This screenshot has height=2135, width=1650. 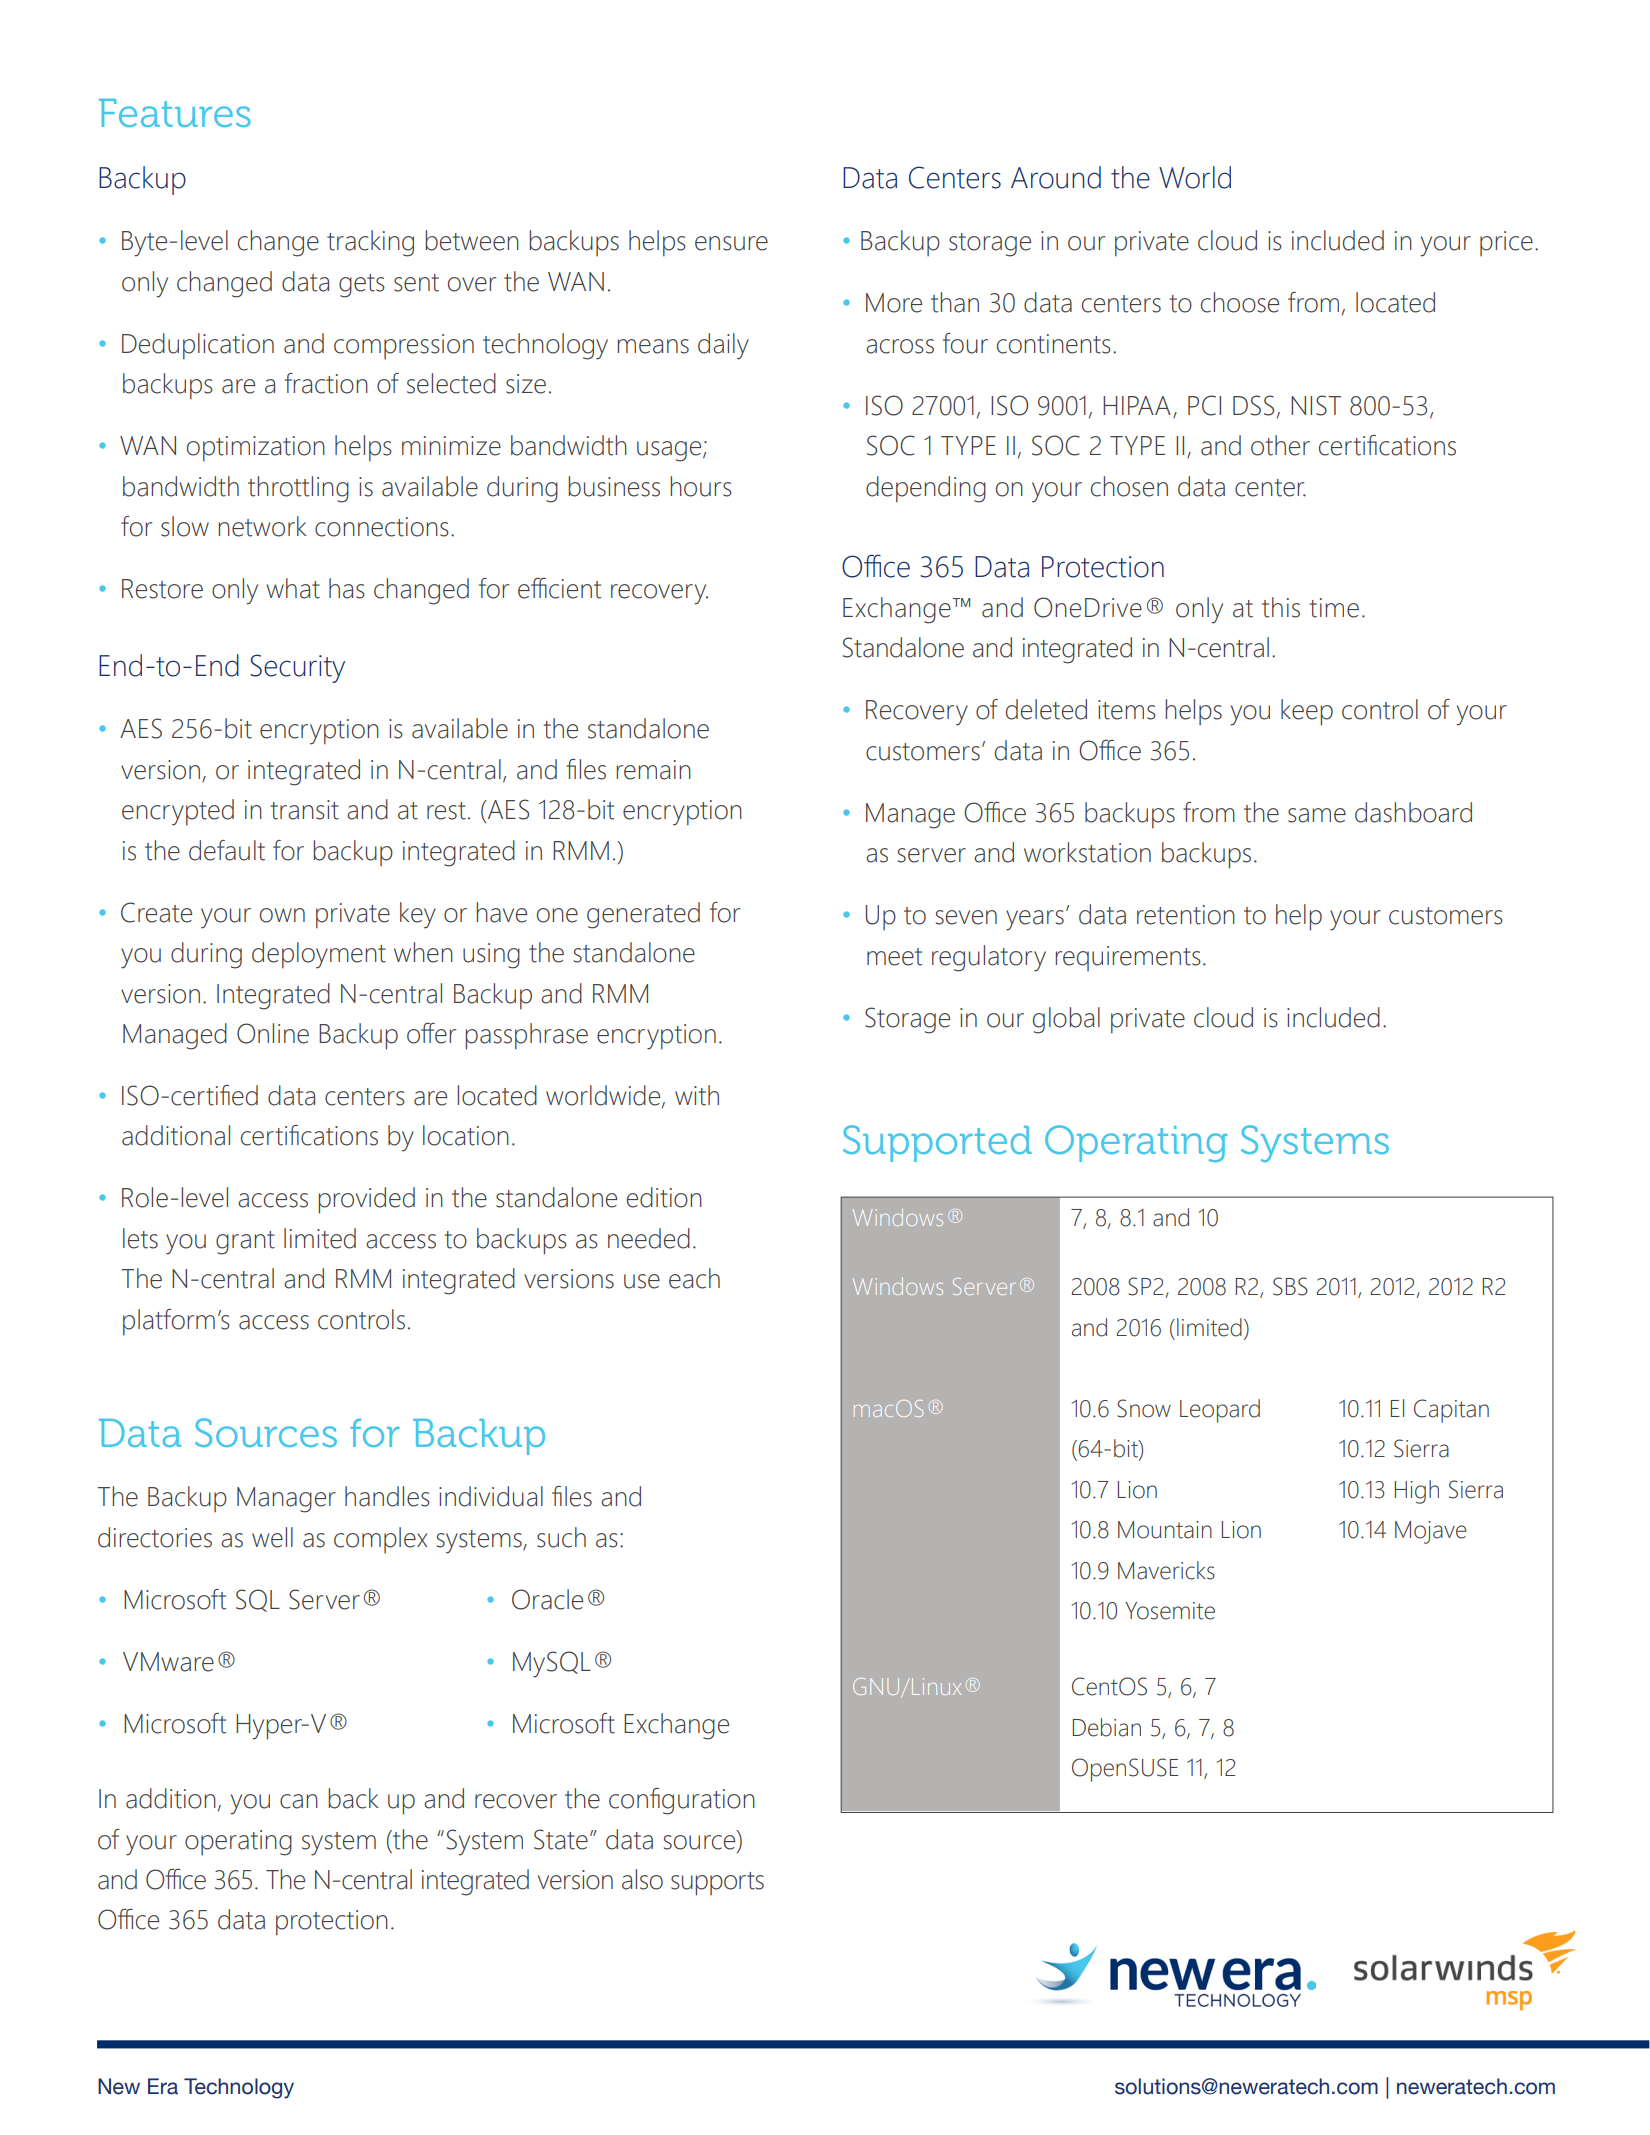 What do you see at coordinates (370, 243) in the screenshot?
I see `tracking` at bounding box center [370, 243].
